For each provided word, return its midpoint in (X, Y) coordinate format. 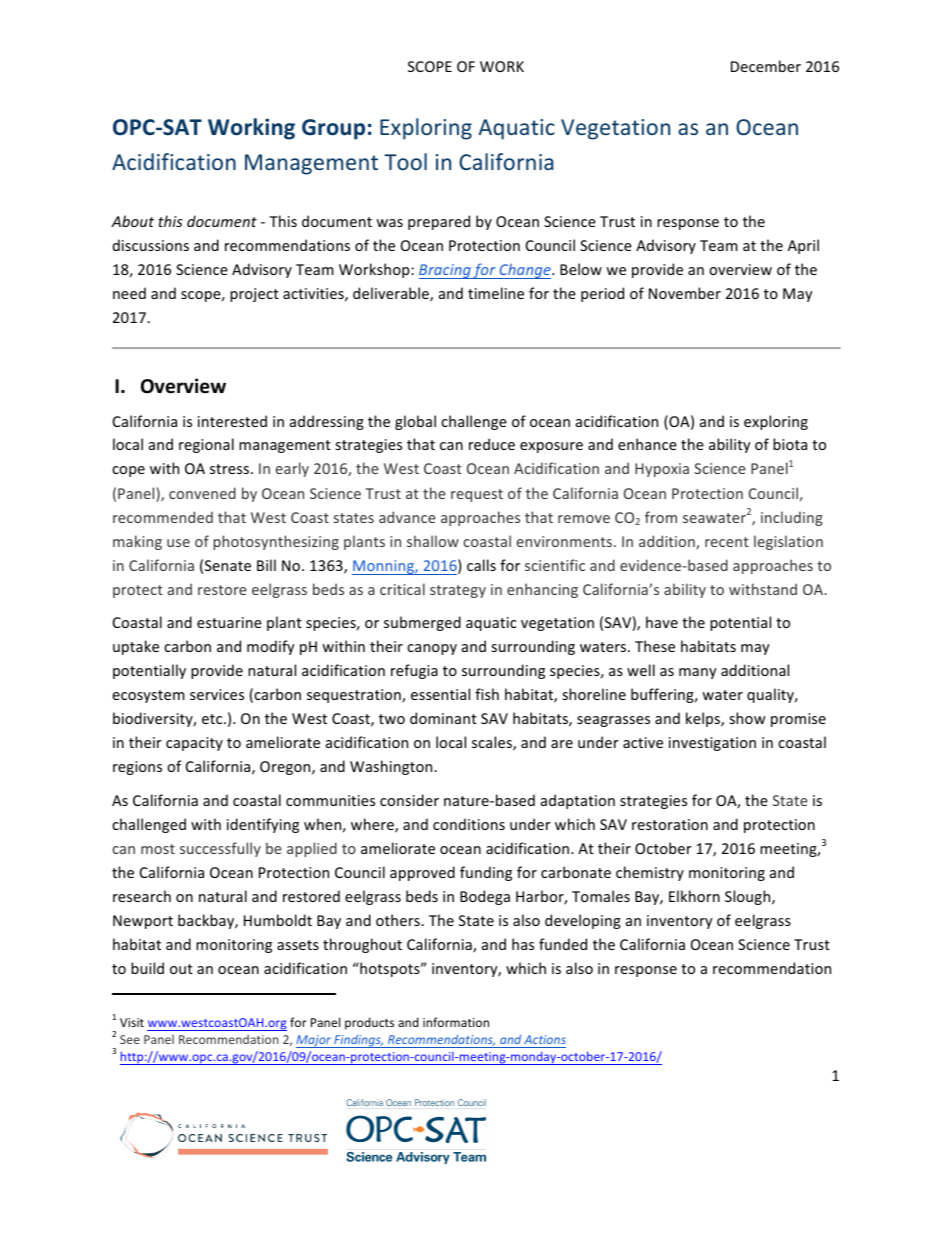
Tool (405, 161)
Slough (749, 897)
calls (481, 565)
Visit (132, 1022)
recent (727, 542)
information (456, 1022)
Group (333, 129)
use (178, 543)
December (766, 66)
